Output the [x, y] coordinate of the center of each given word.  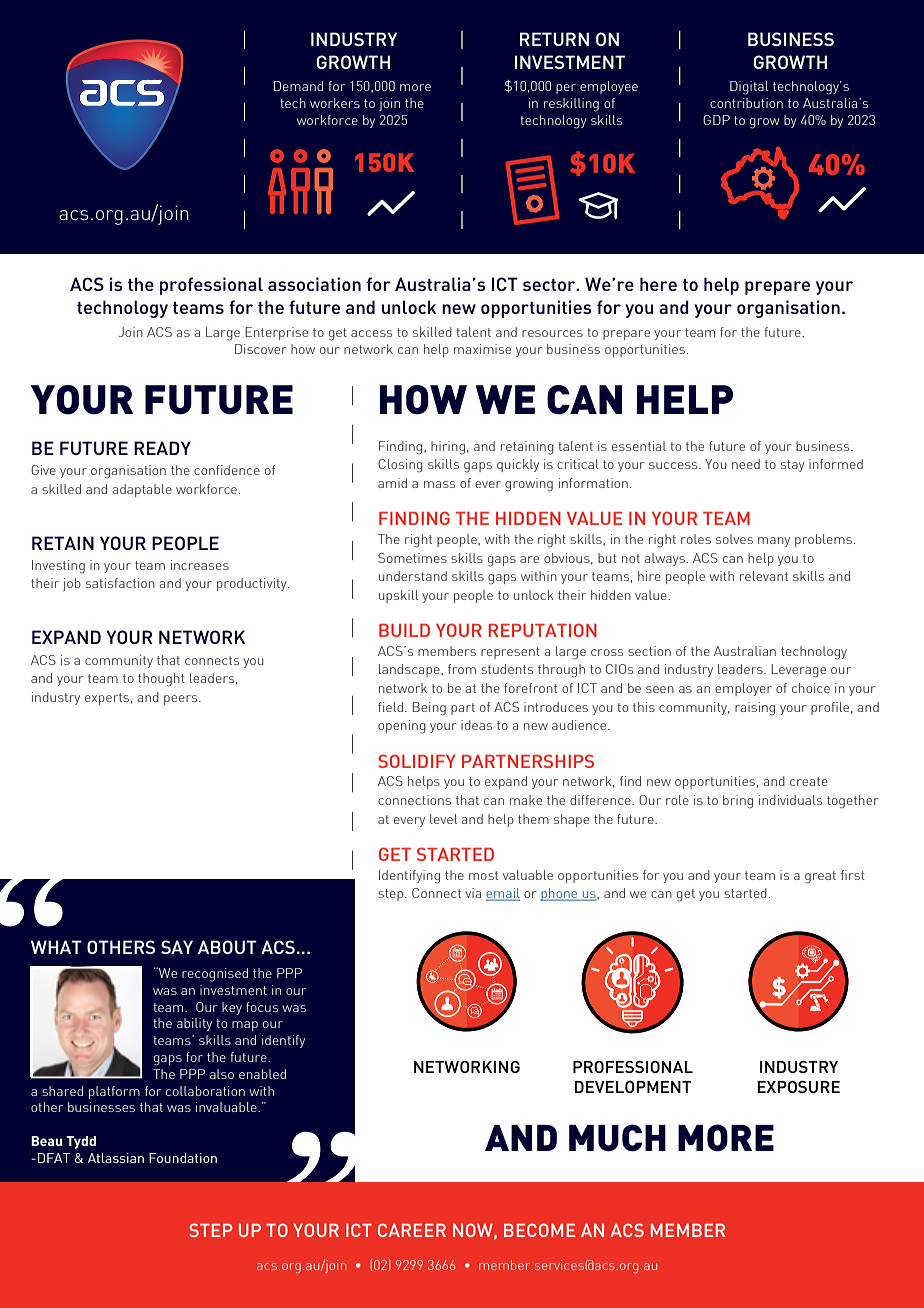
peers [182, 700]
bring [738, 802]
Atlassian [116, 1158]
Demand [298, 86]
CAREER [412, 1230]
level [443, 819]
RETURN [554, 39]
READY [162, 448]
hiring [448, 448]
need [746, 464]
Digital [749, 88]
